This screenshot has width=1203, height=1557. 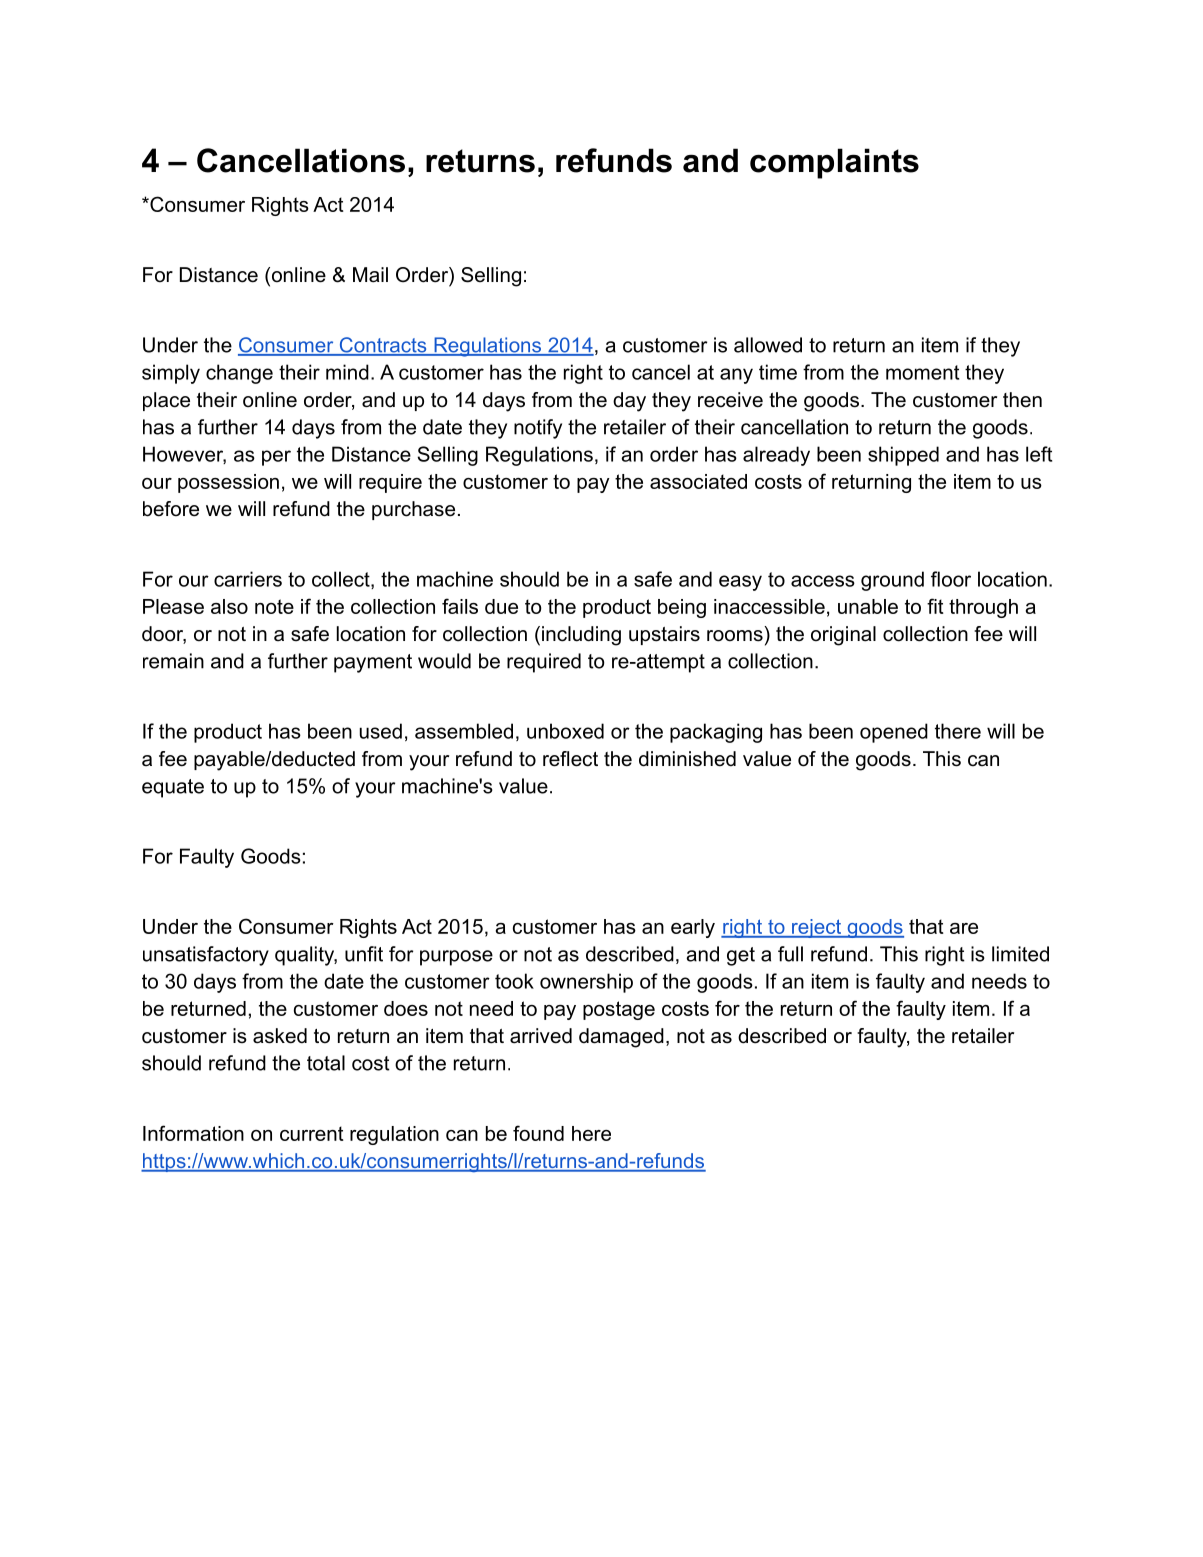 What do you see at coordinates (682, 608) in the screenshot?
I see `being` at bounding box center [682, 608].
